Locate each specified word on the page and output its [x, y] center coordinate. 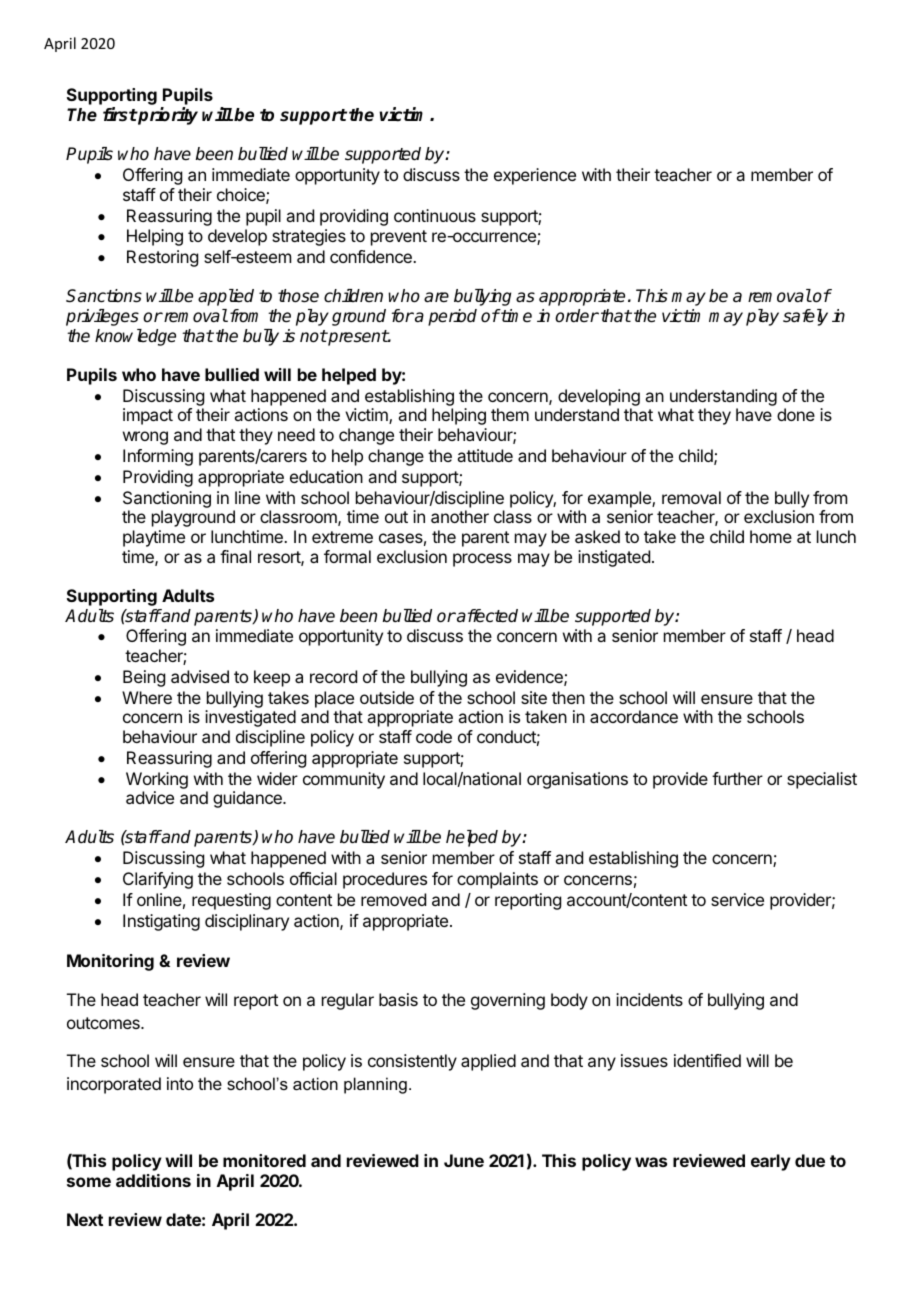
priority [167, 116]
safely [805, 317]
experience [535, 176]
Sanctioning [167, 499]
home [771, 536]
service [737, 899]
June [464, 1160]
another [460, 516]
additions [153, 1180]
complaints [497, 880]
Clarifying [158, 880]
